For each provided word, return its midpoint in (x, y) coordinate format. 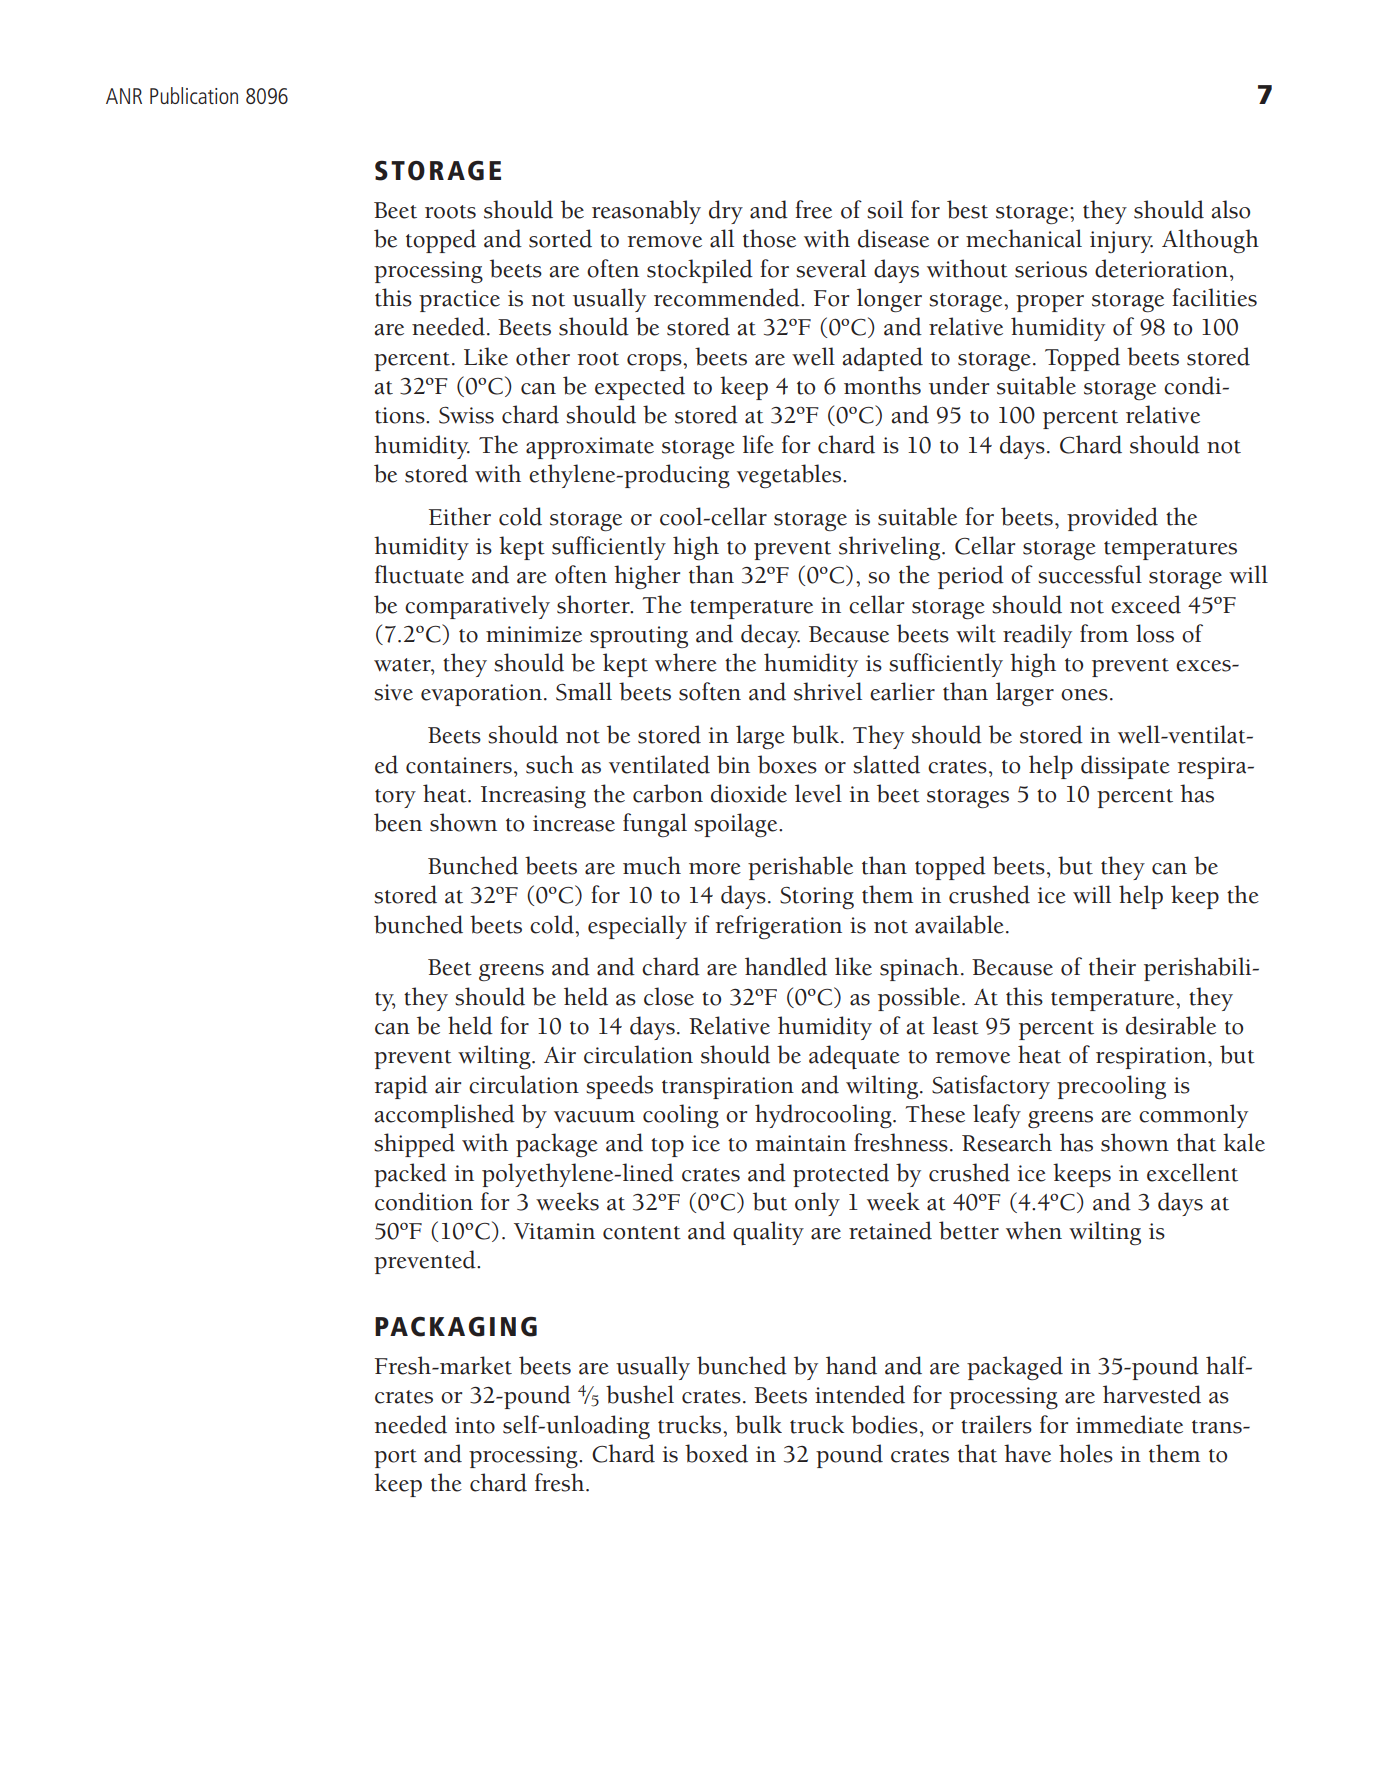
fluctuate (419, 574)
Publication (194, 95)
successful (1090, 574)
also (1231, 209)
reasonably (646, 212)
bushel (640, 1394)
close (669, 996)
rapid (401, 1087)
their (1112, 966)
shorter (594, 604)
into (475, 1425)
